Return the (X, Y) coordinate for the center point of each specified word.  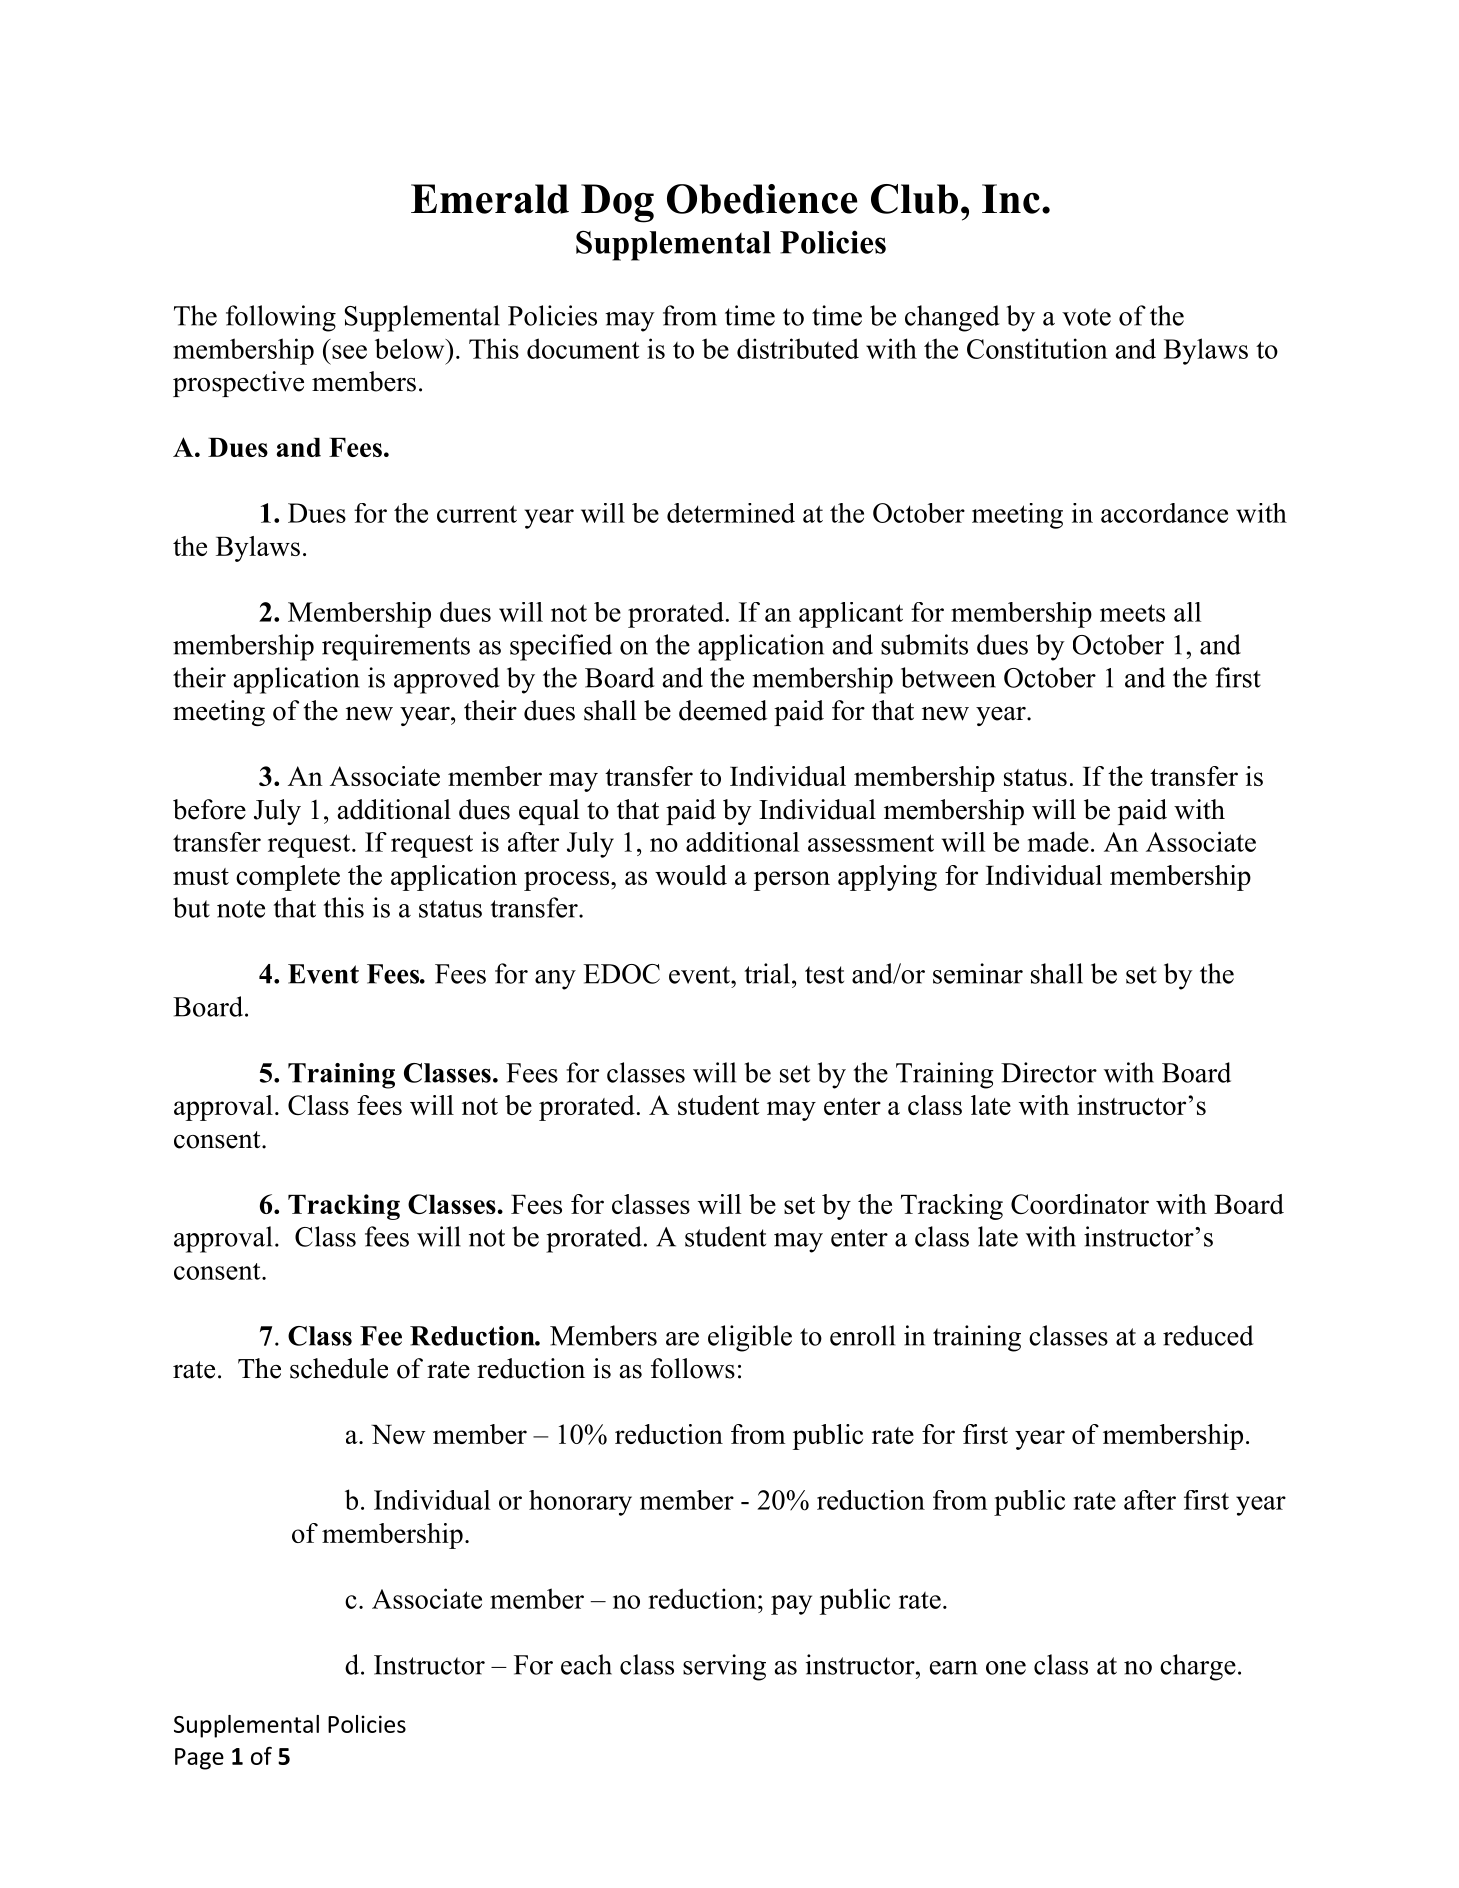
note (241, 909)
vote (1086, 317)
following (281, 318)
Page (199, 1759)
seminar (978, 973)
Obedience (762, 199)
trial (767, 973)
